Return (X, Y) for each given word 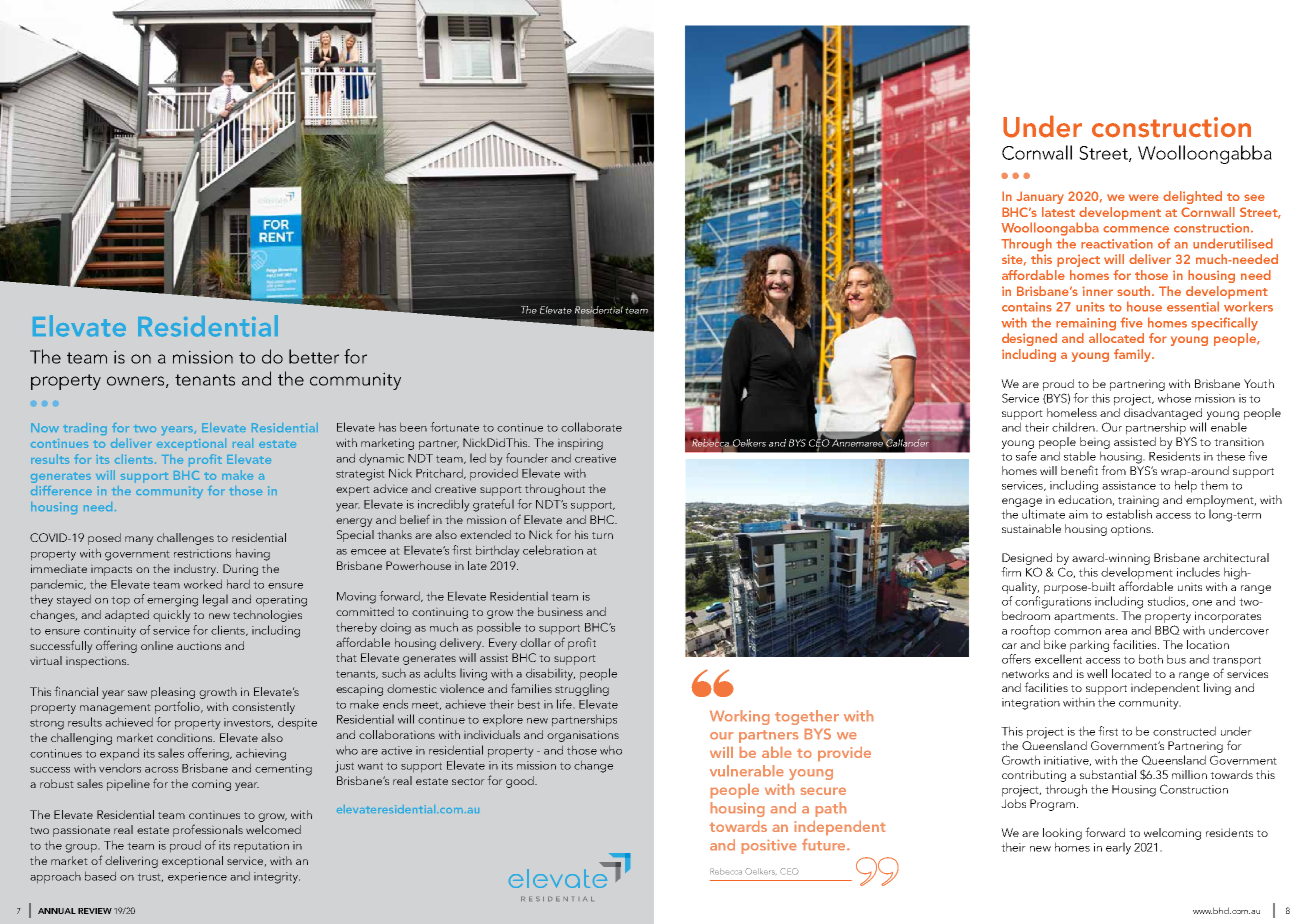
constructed (1184, 731)
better (314, 356)
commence (1136, 229)
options (1132, 530)
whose (1174, 398)
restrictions (202, 553)
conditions (186, 737)
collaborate (591, 427)
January (1040, 197)
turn (602, 535)
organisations (583, 736)
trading (85, 429)
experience (197, 878)
